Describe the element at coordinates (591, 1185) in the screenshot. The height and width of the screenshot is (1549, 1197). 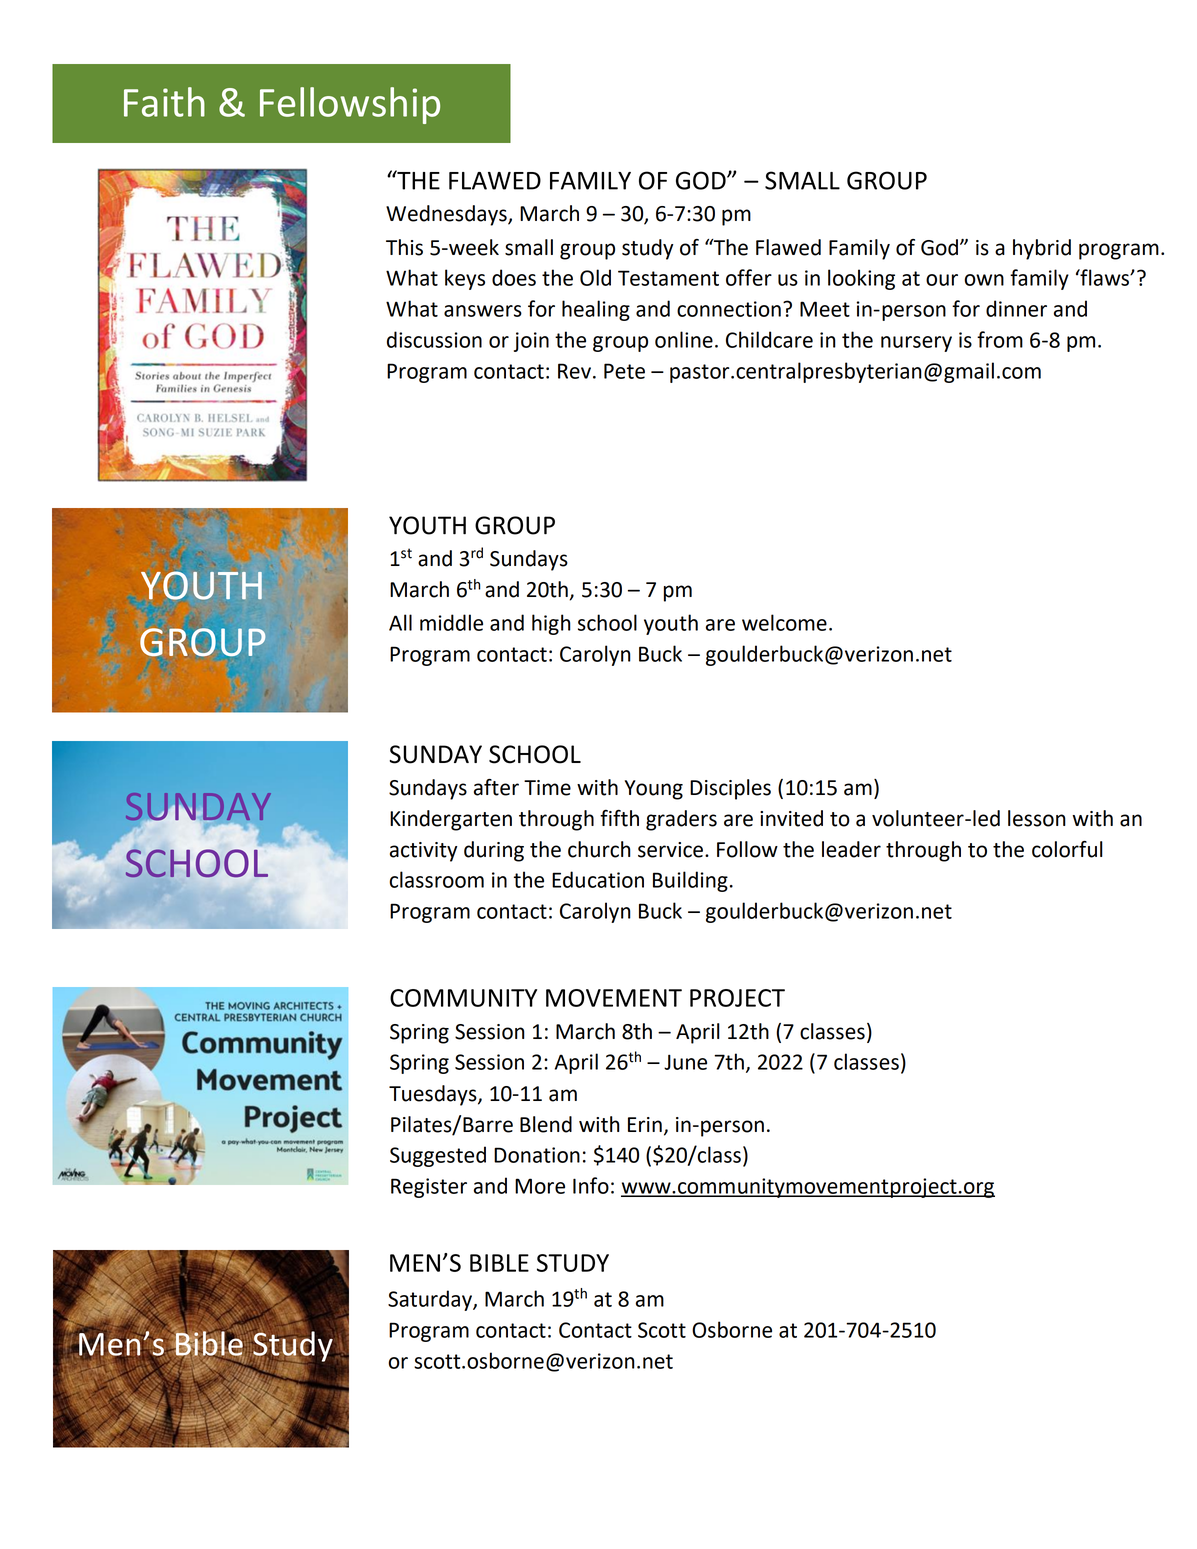
I see `Info` at that location.
